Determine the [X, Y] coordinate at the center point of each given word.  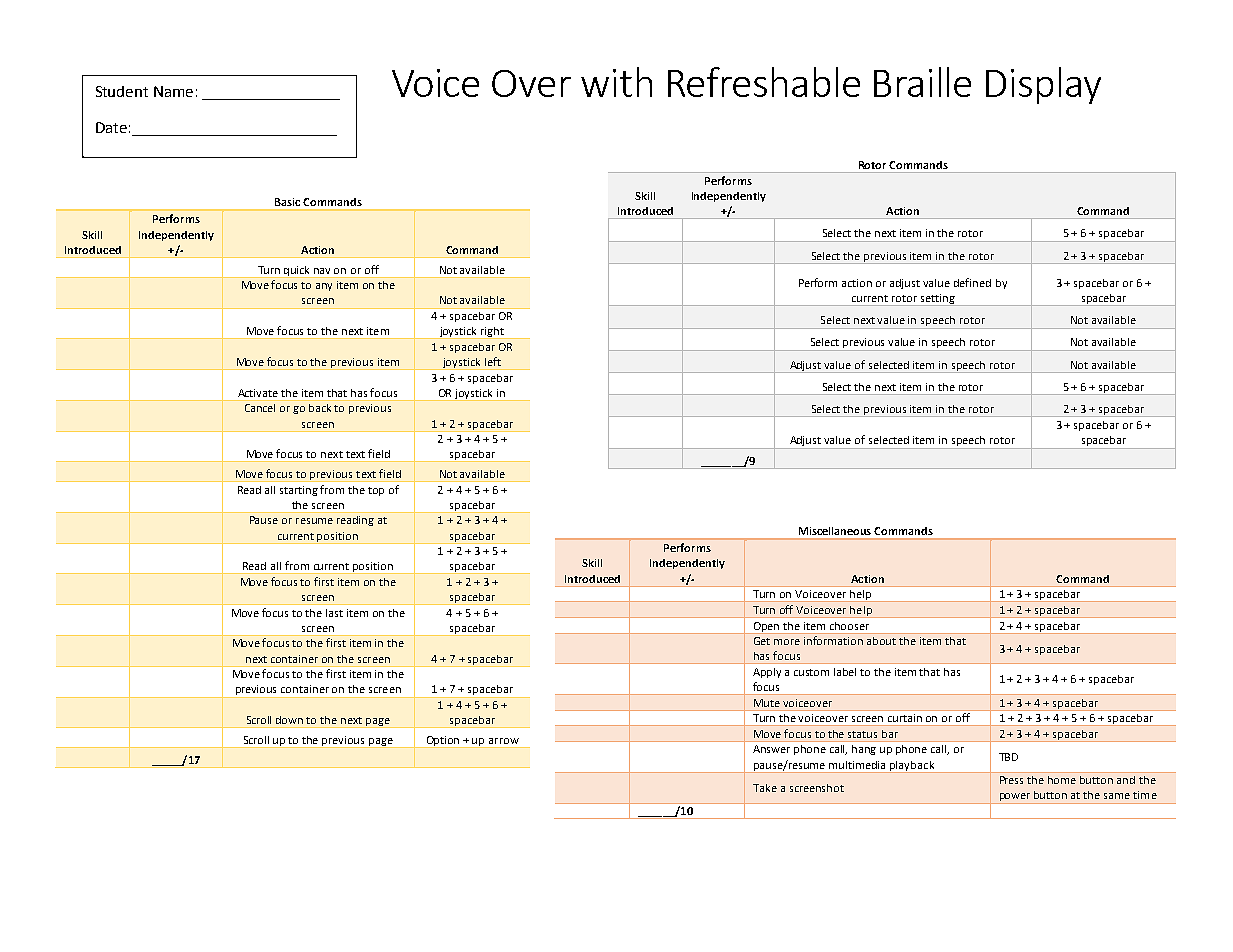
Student [122, 91]
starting [299, 491]
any [324, 287]
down [289, 720]
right [492, 333]
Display [1043, 85]
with [616, 82]
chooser [849, 626]
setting [937, 300]
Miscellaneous [835, 531]
